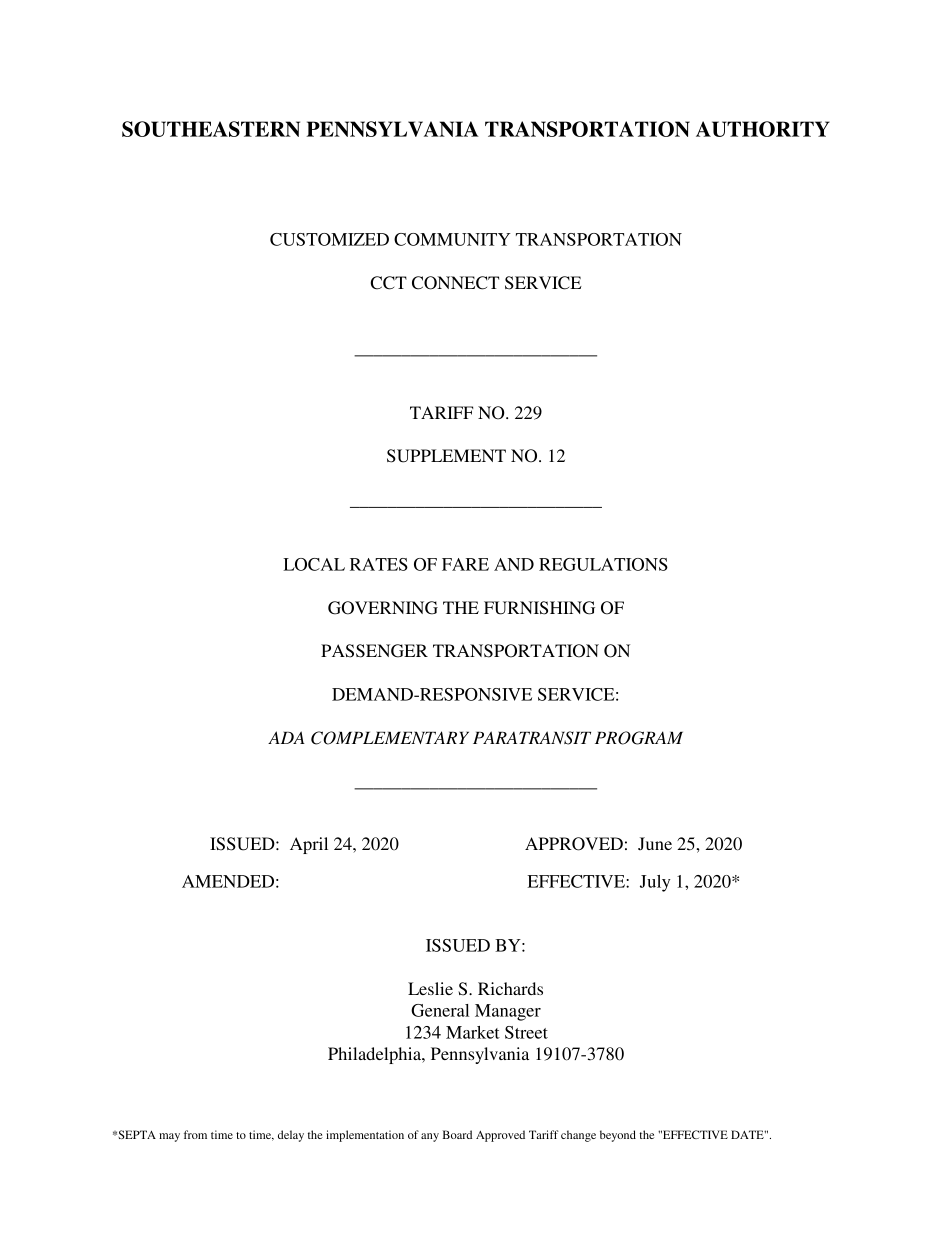  Describe the element at coordinates (452, 239) in the page. I see `COMMUNITY` at that location.
